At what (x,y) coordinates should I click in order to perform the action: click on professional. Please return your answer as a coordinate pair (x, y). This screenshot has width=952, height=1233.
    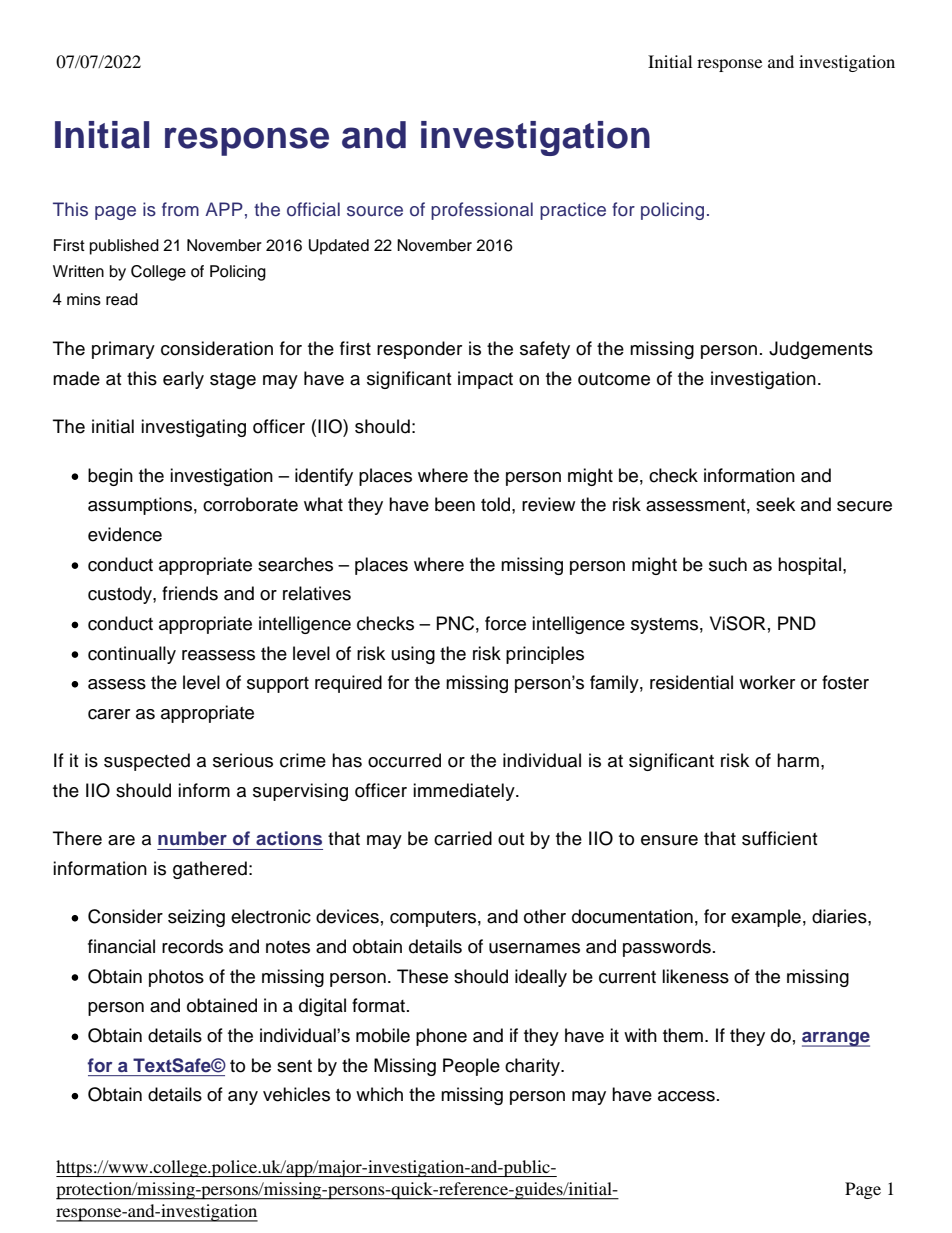
    Looking at the image, I should click on (482, 211).
